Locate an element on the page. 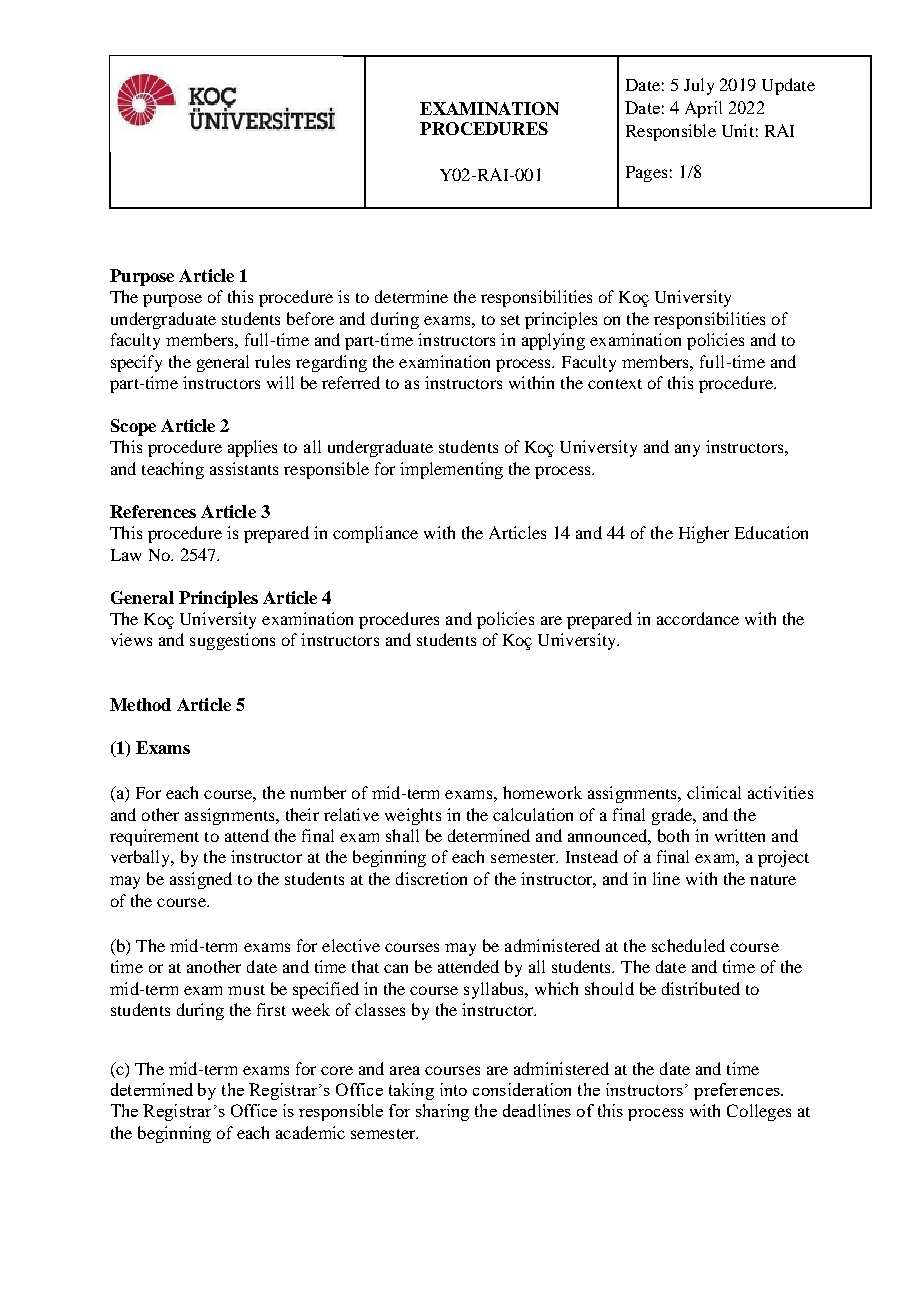  applies is located at coordinates (252, 448).
